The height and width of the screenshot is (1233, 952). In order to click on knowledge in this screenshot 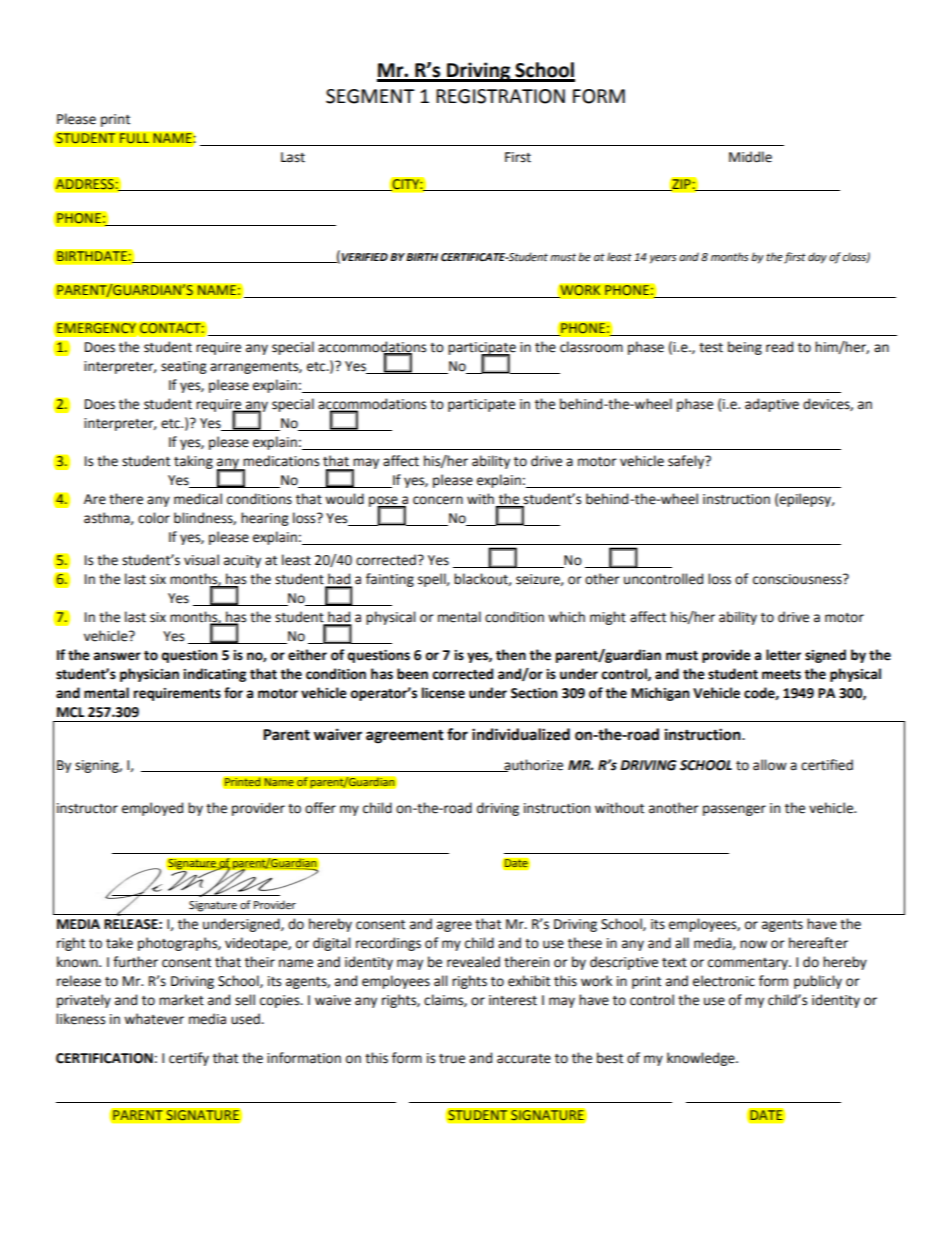, I will do `click(702, 1059)`.
